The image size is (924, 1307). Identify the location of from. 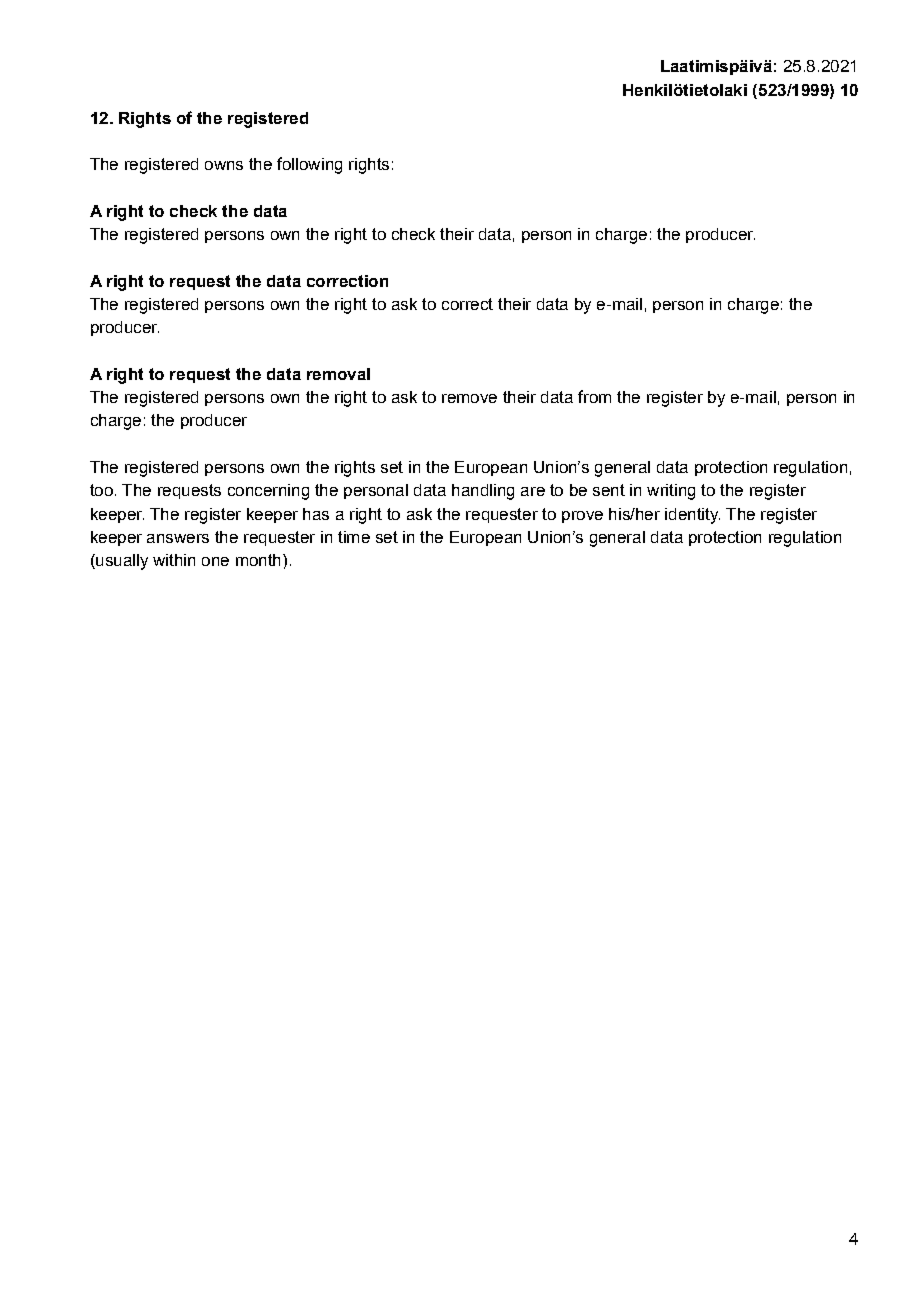
(594, 396).
